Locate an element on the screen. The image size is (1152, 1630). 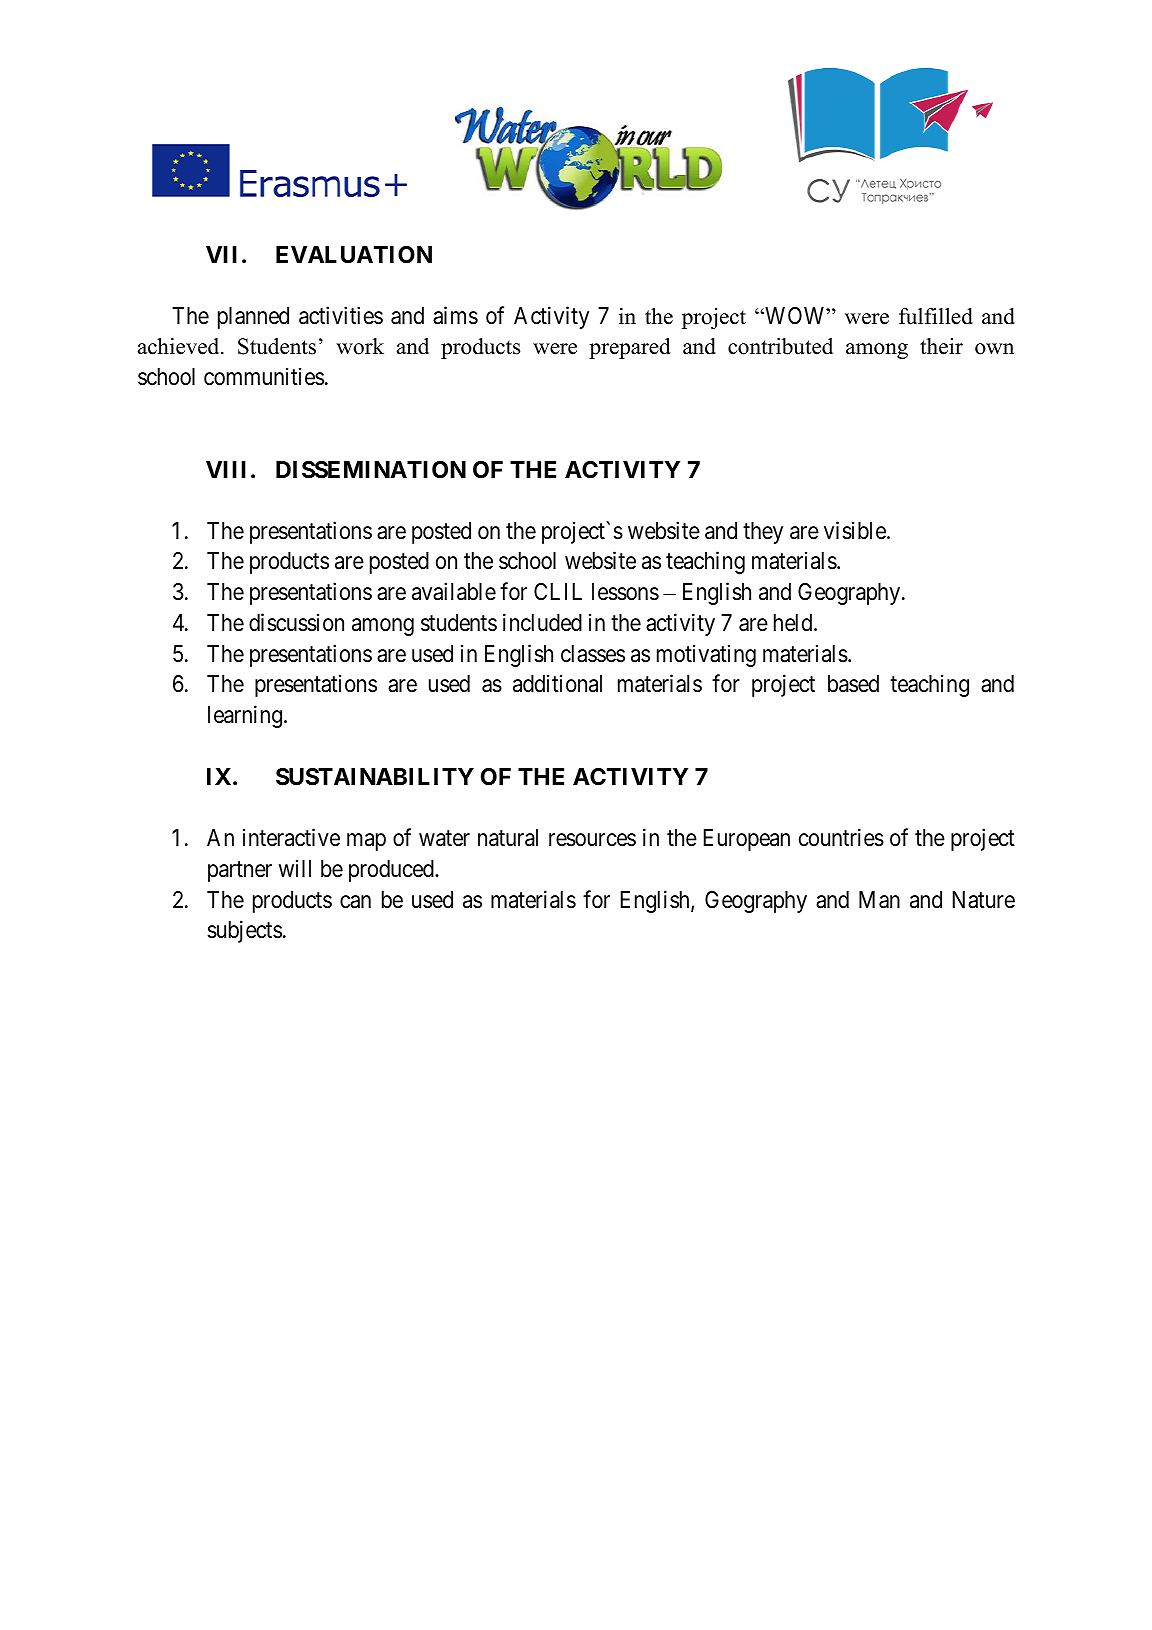
based is located at coordinates (853, 684).
